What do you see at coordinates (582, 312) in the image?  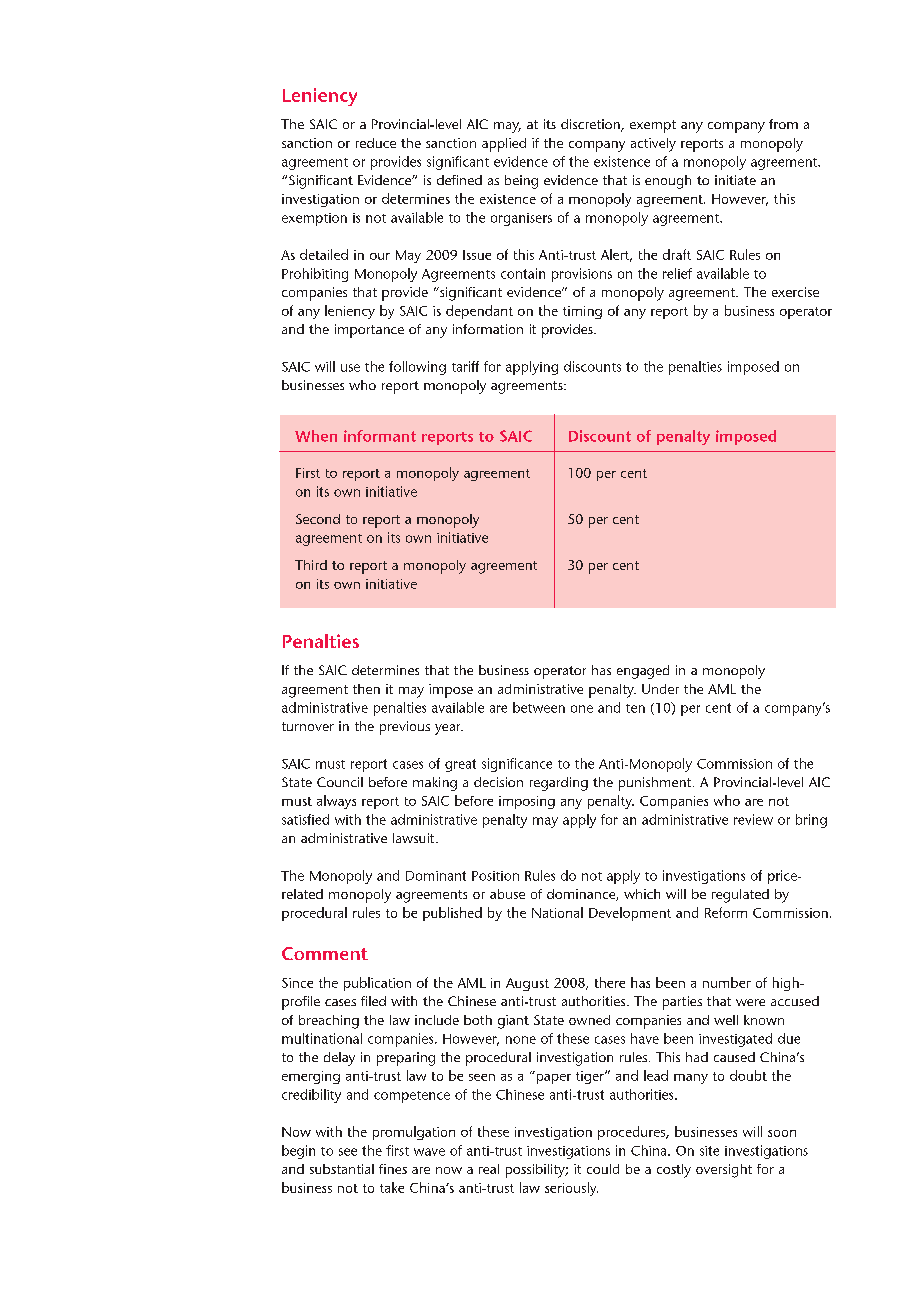 I see `timing` at bounding box center [582, 312].
